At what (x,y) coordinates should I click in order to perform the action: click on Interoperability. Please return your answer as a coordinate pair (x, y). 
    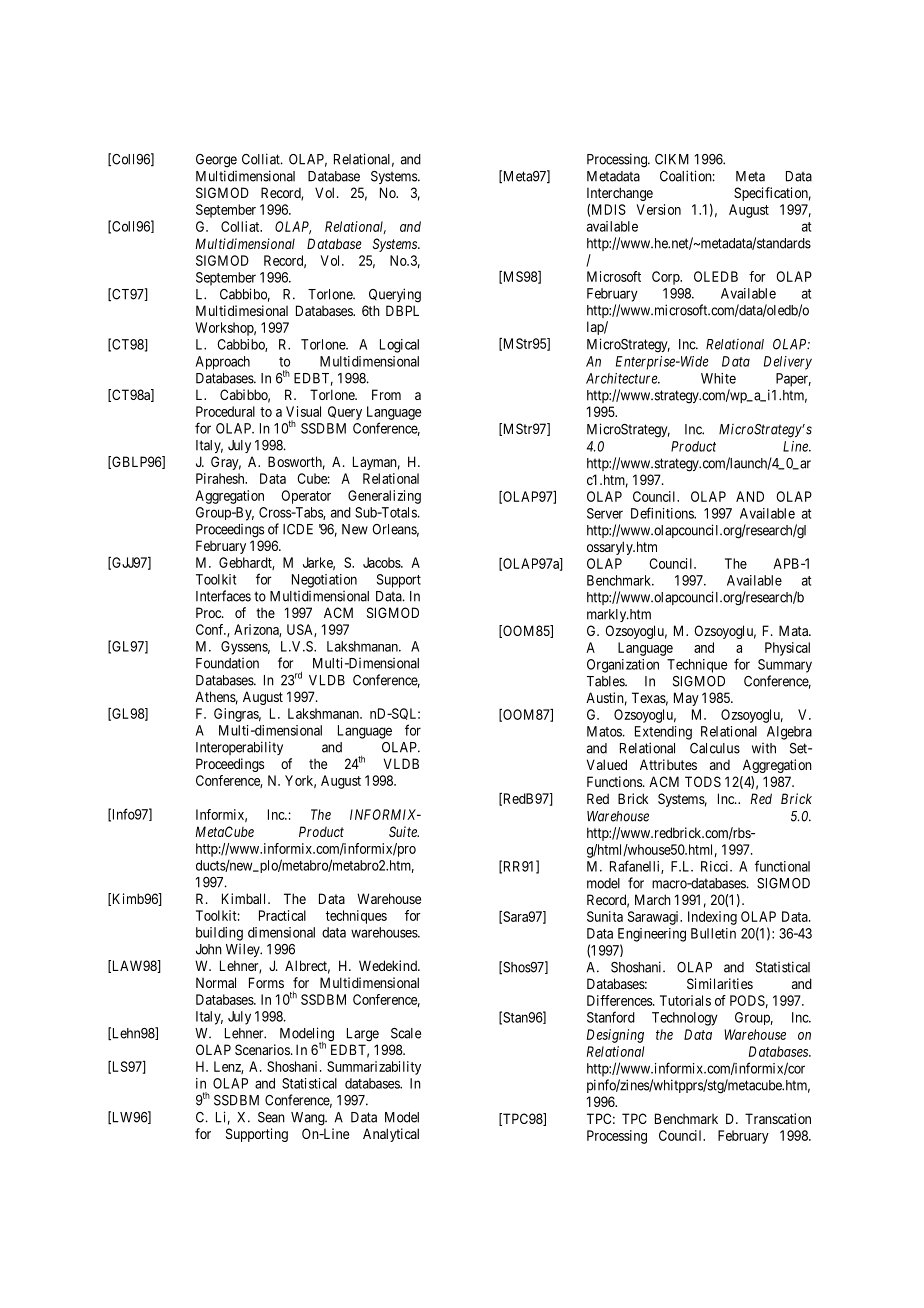
    Looking at the image, I should click on (239, 748).
